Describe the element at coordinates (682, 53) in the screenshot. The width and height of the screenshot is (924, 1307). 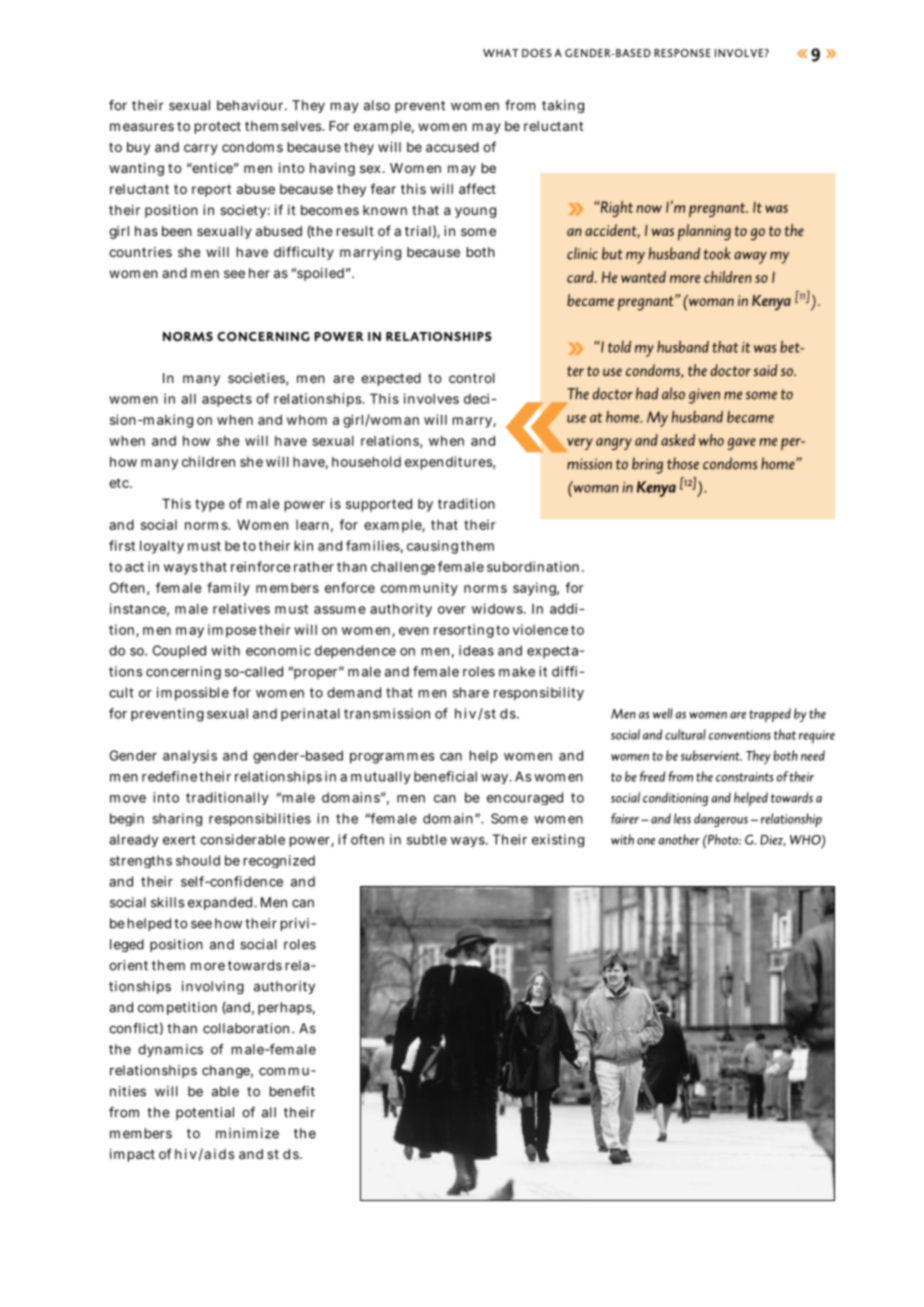
I see `RESPONSE` at that location.
